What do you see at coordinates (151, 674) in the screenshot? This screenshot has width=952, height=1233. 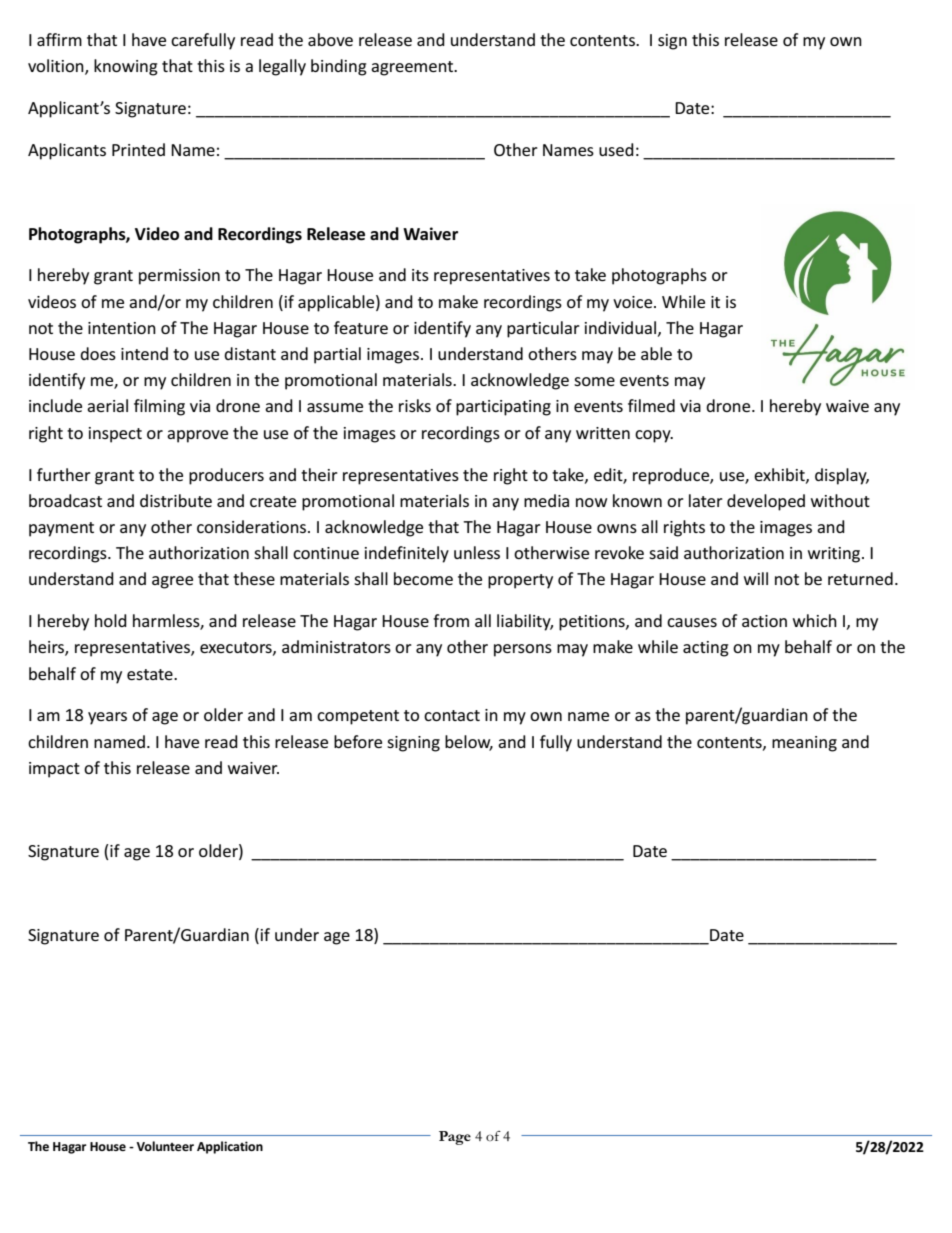 I see `estate` at bounding box center [151, 674].
